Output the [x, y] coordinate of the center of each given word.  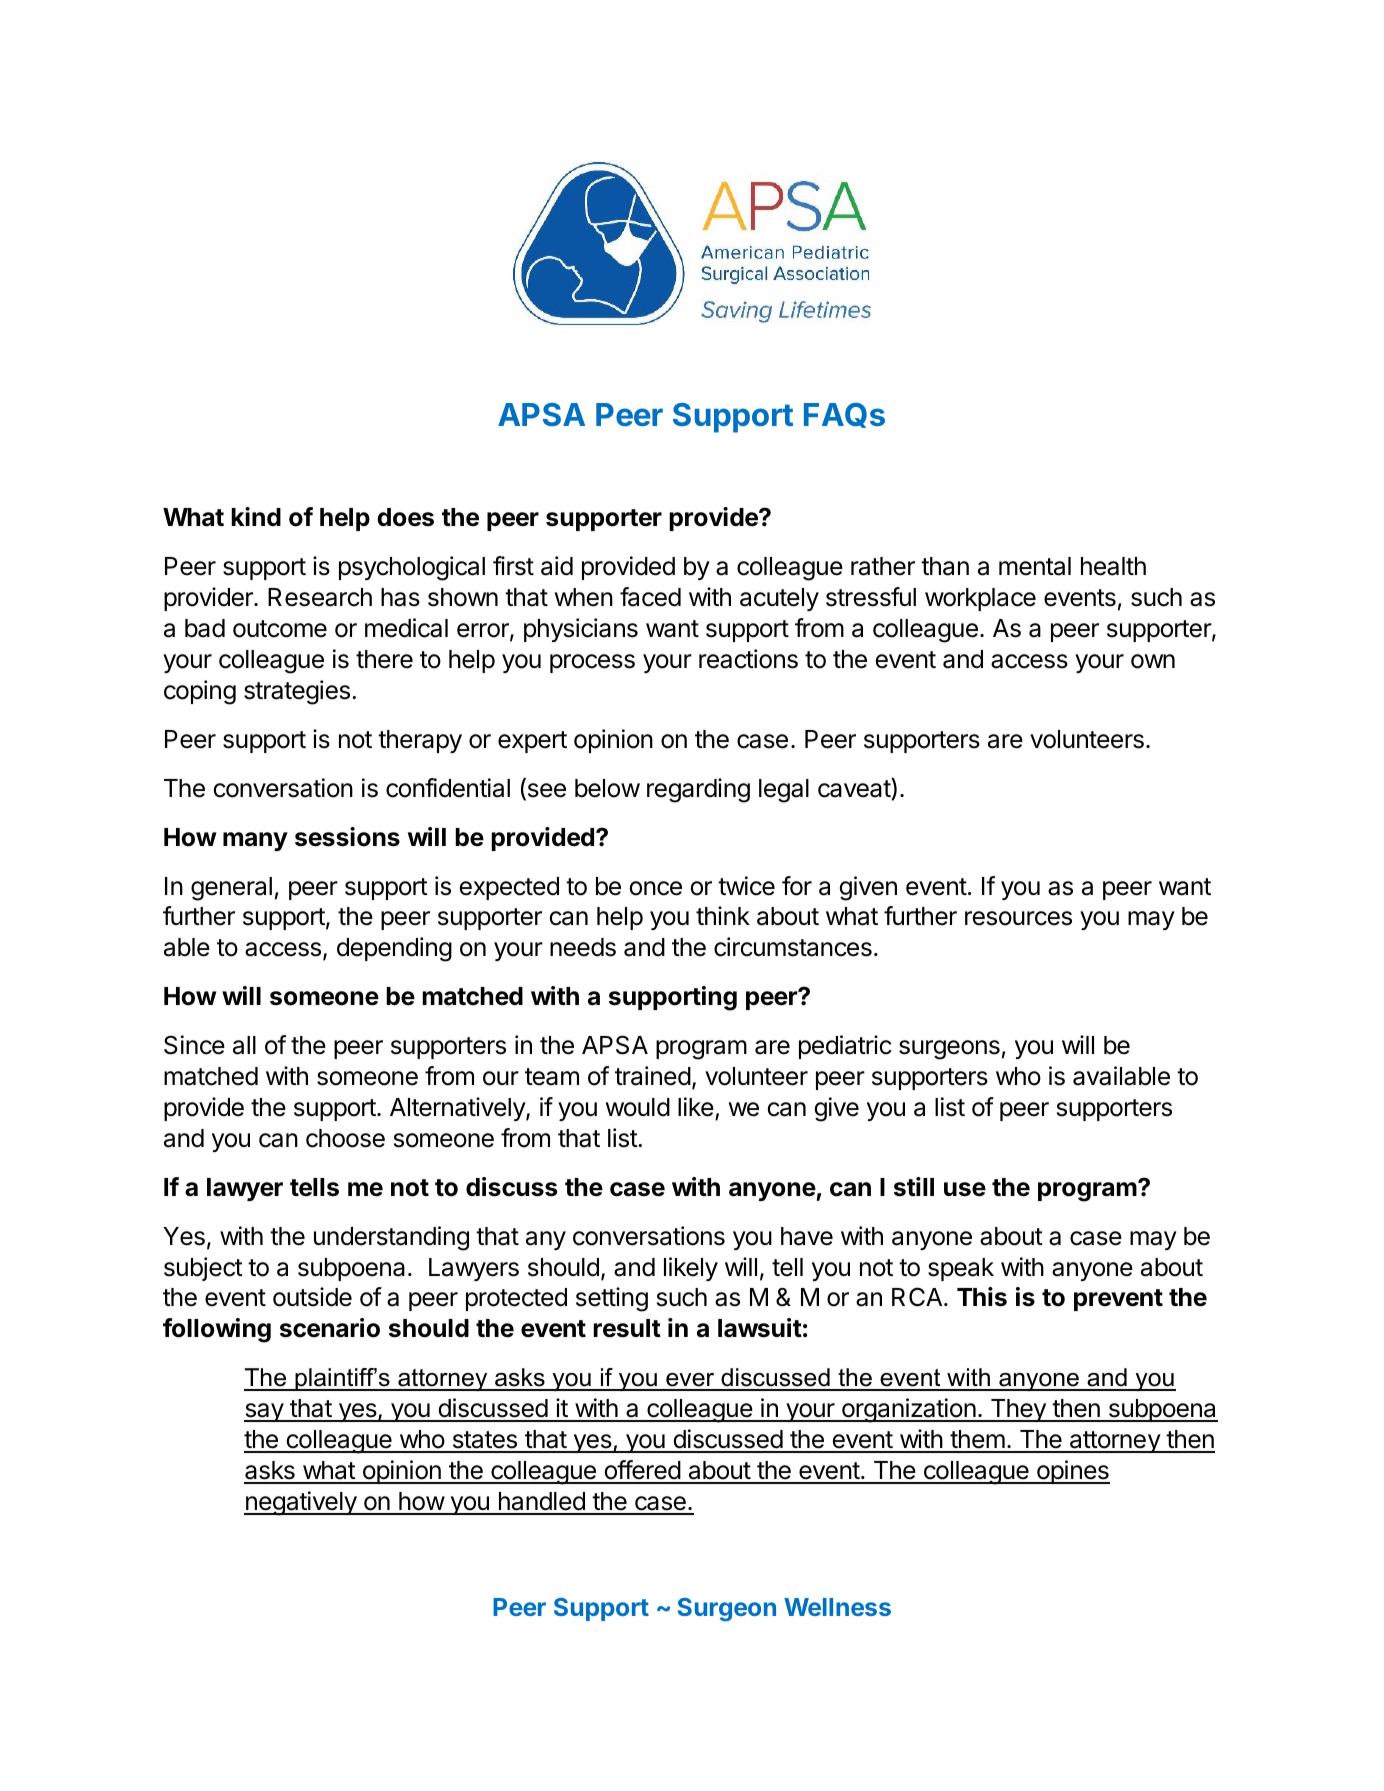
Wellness [837, 1607]
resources [1018, 918]
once [655, 888]
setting [612, 1299]
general [231, 889]
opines [1072, 1472]
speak [961, 1269]
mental [1035, 566]
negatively [301, 1503]
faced [650, 597]
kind [256, 516]
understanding [391, 1238]
